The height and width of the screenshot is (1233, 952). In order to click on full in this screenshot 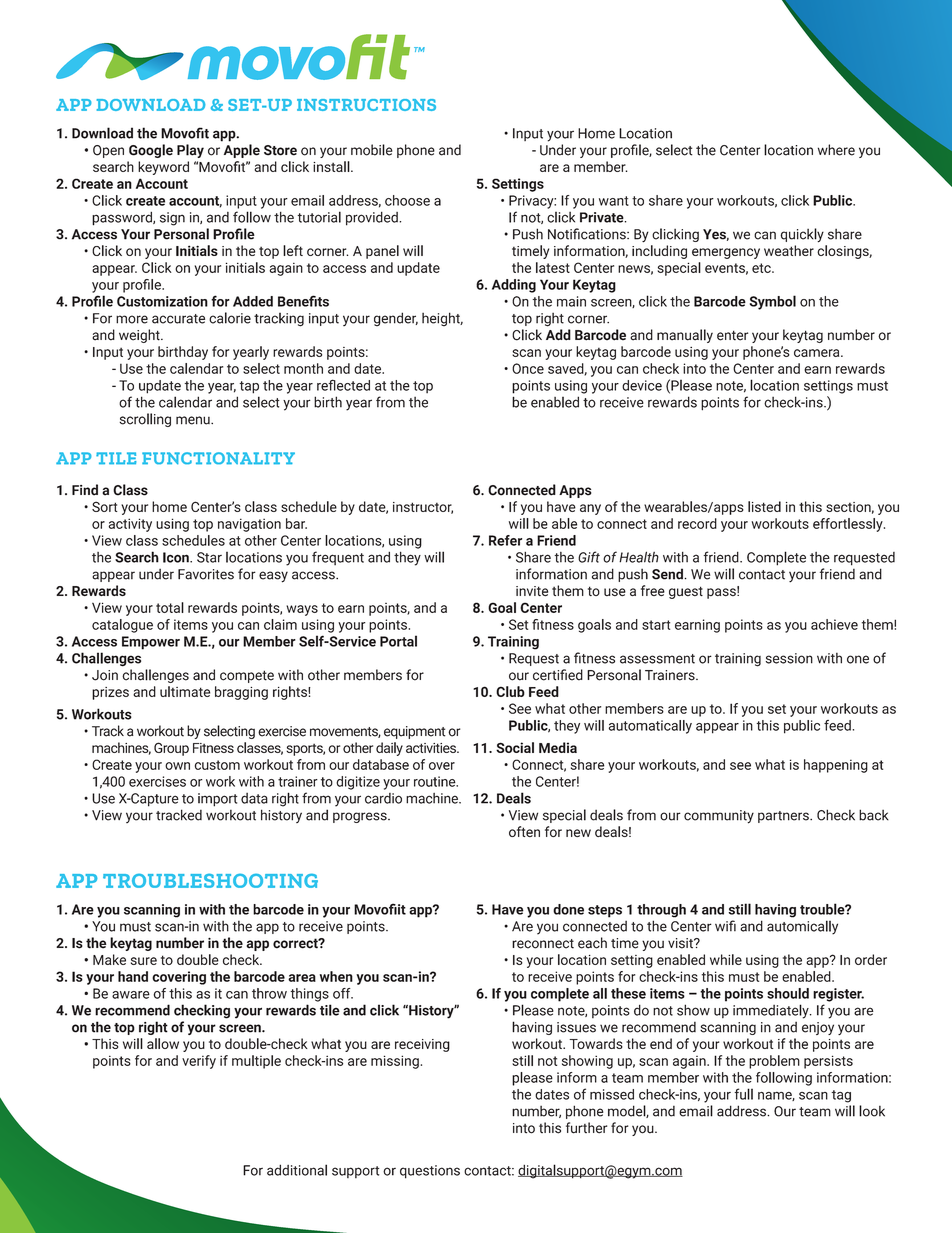, I will do `click(743, 1094)`.
